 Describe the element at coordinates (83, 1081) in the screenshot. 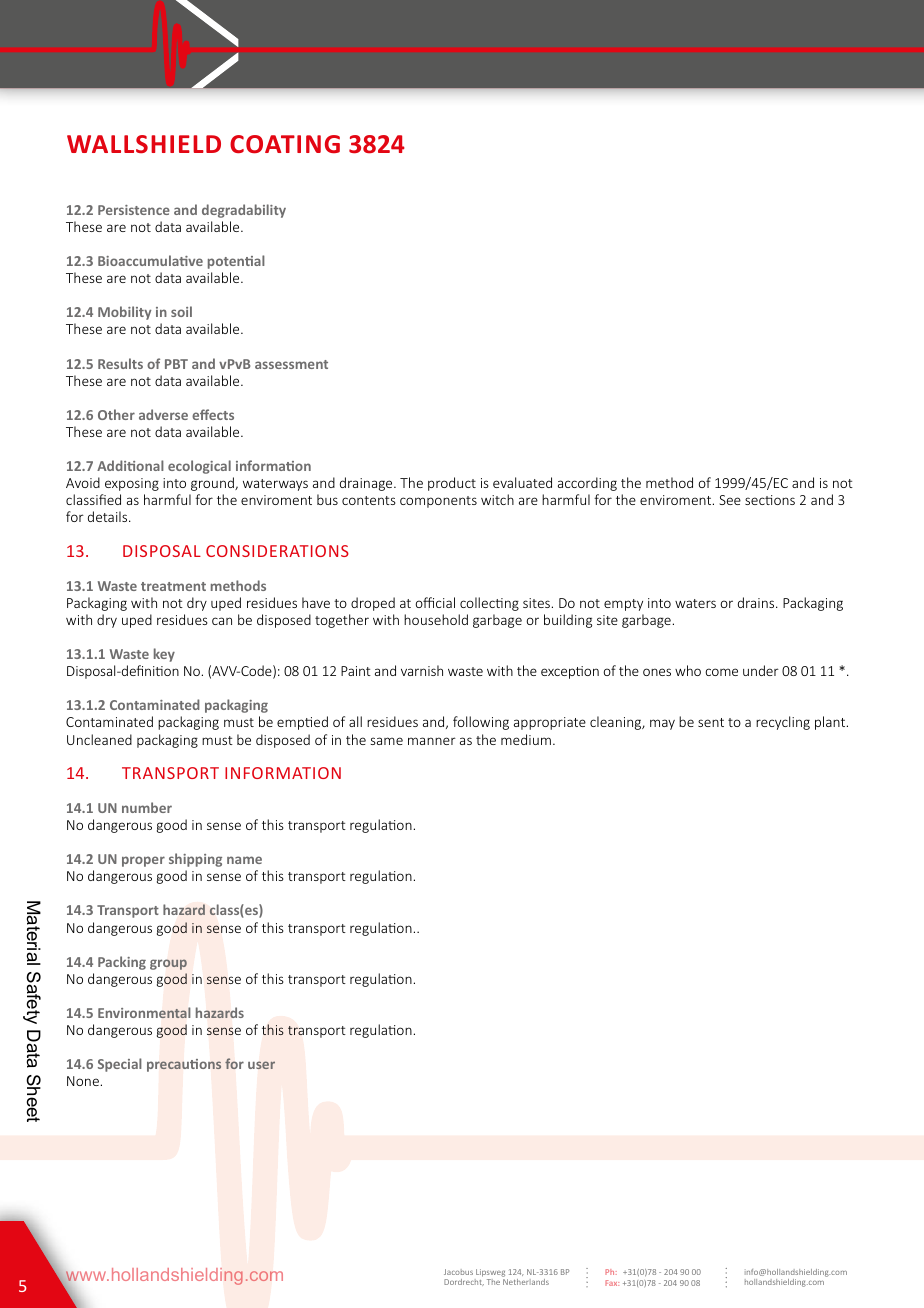

I see `None` at that location.
